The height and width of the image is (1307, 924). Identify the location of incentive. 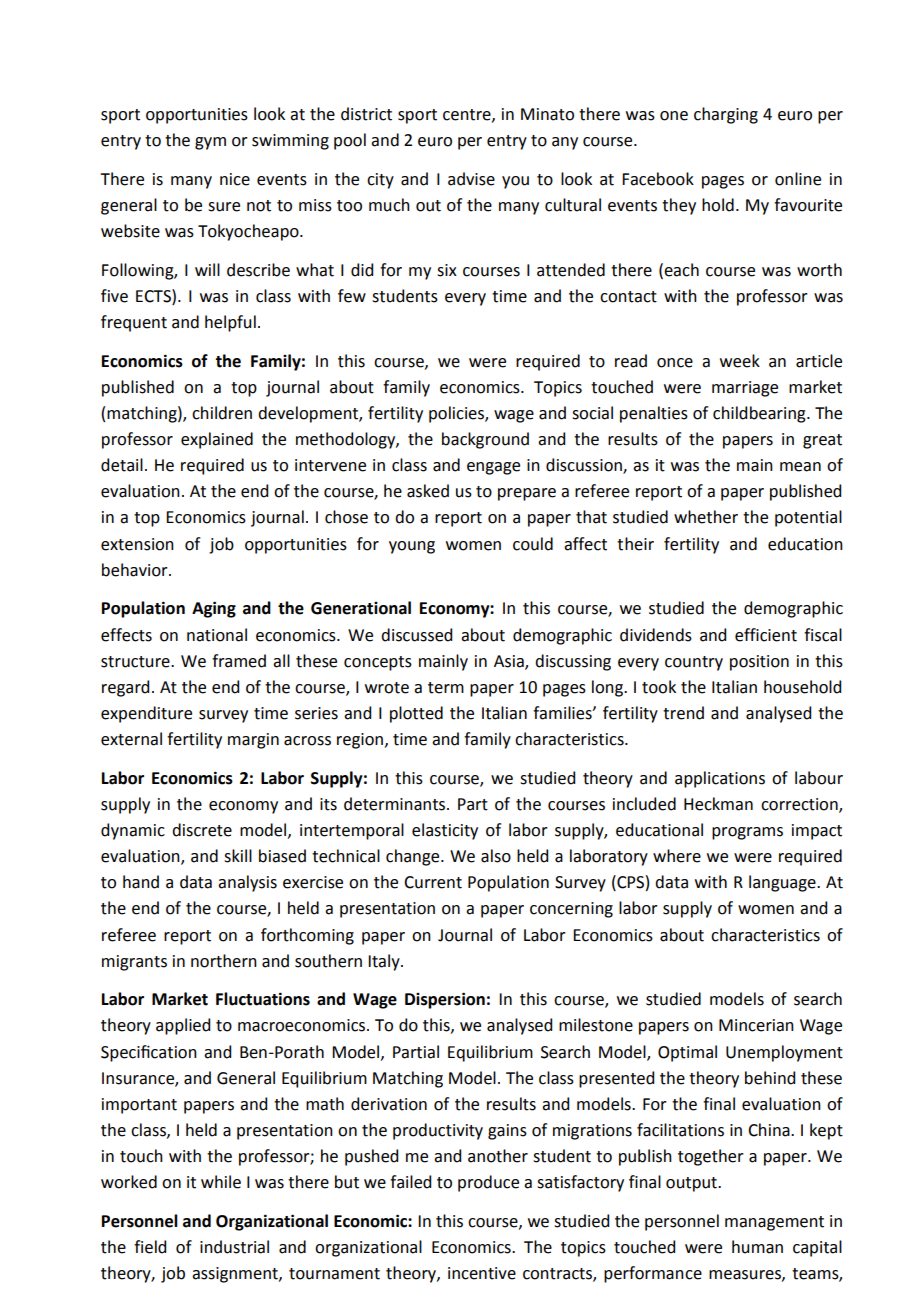
(482, 1273).
